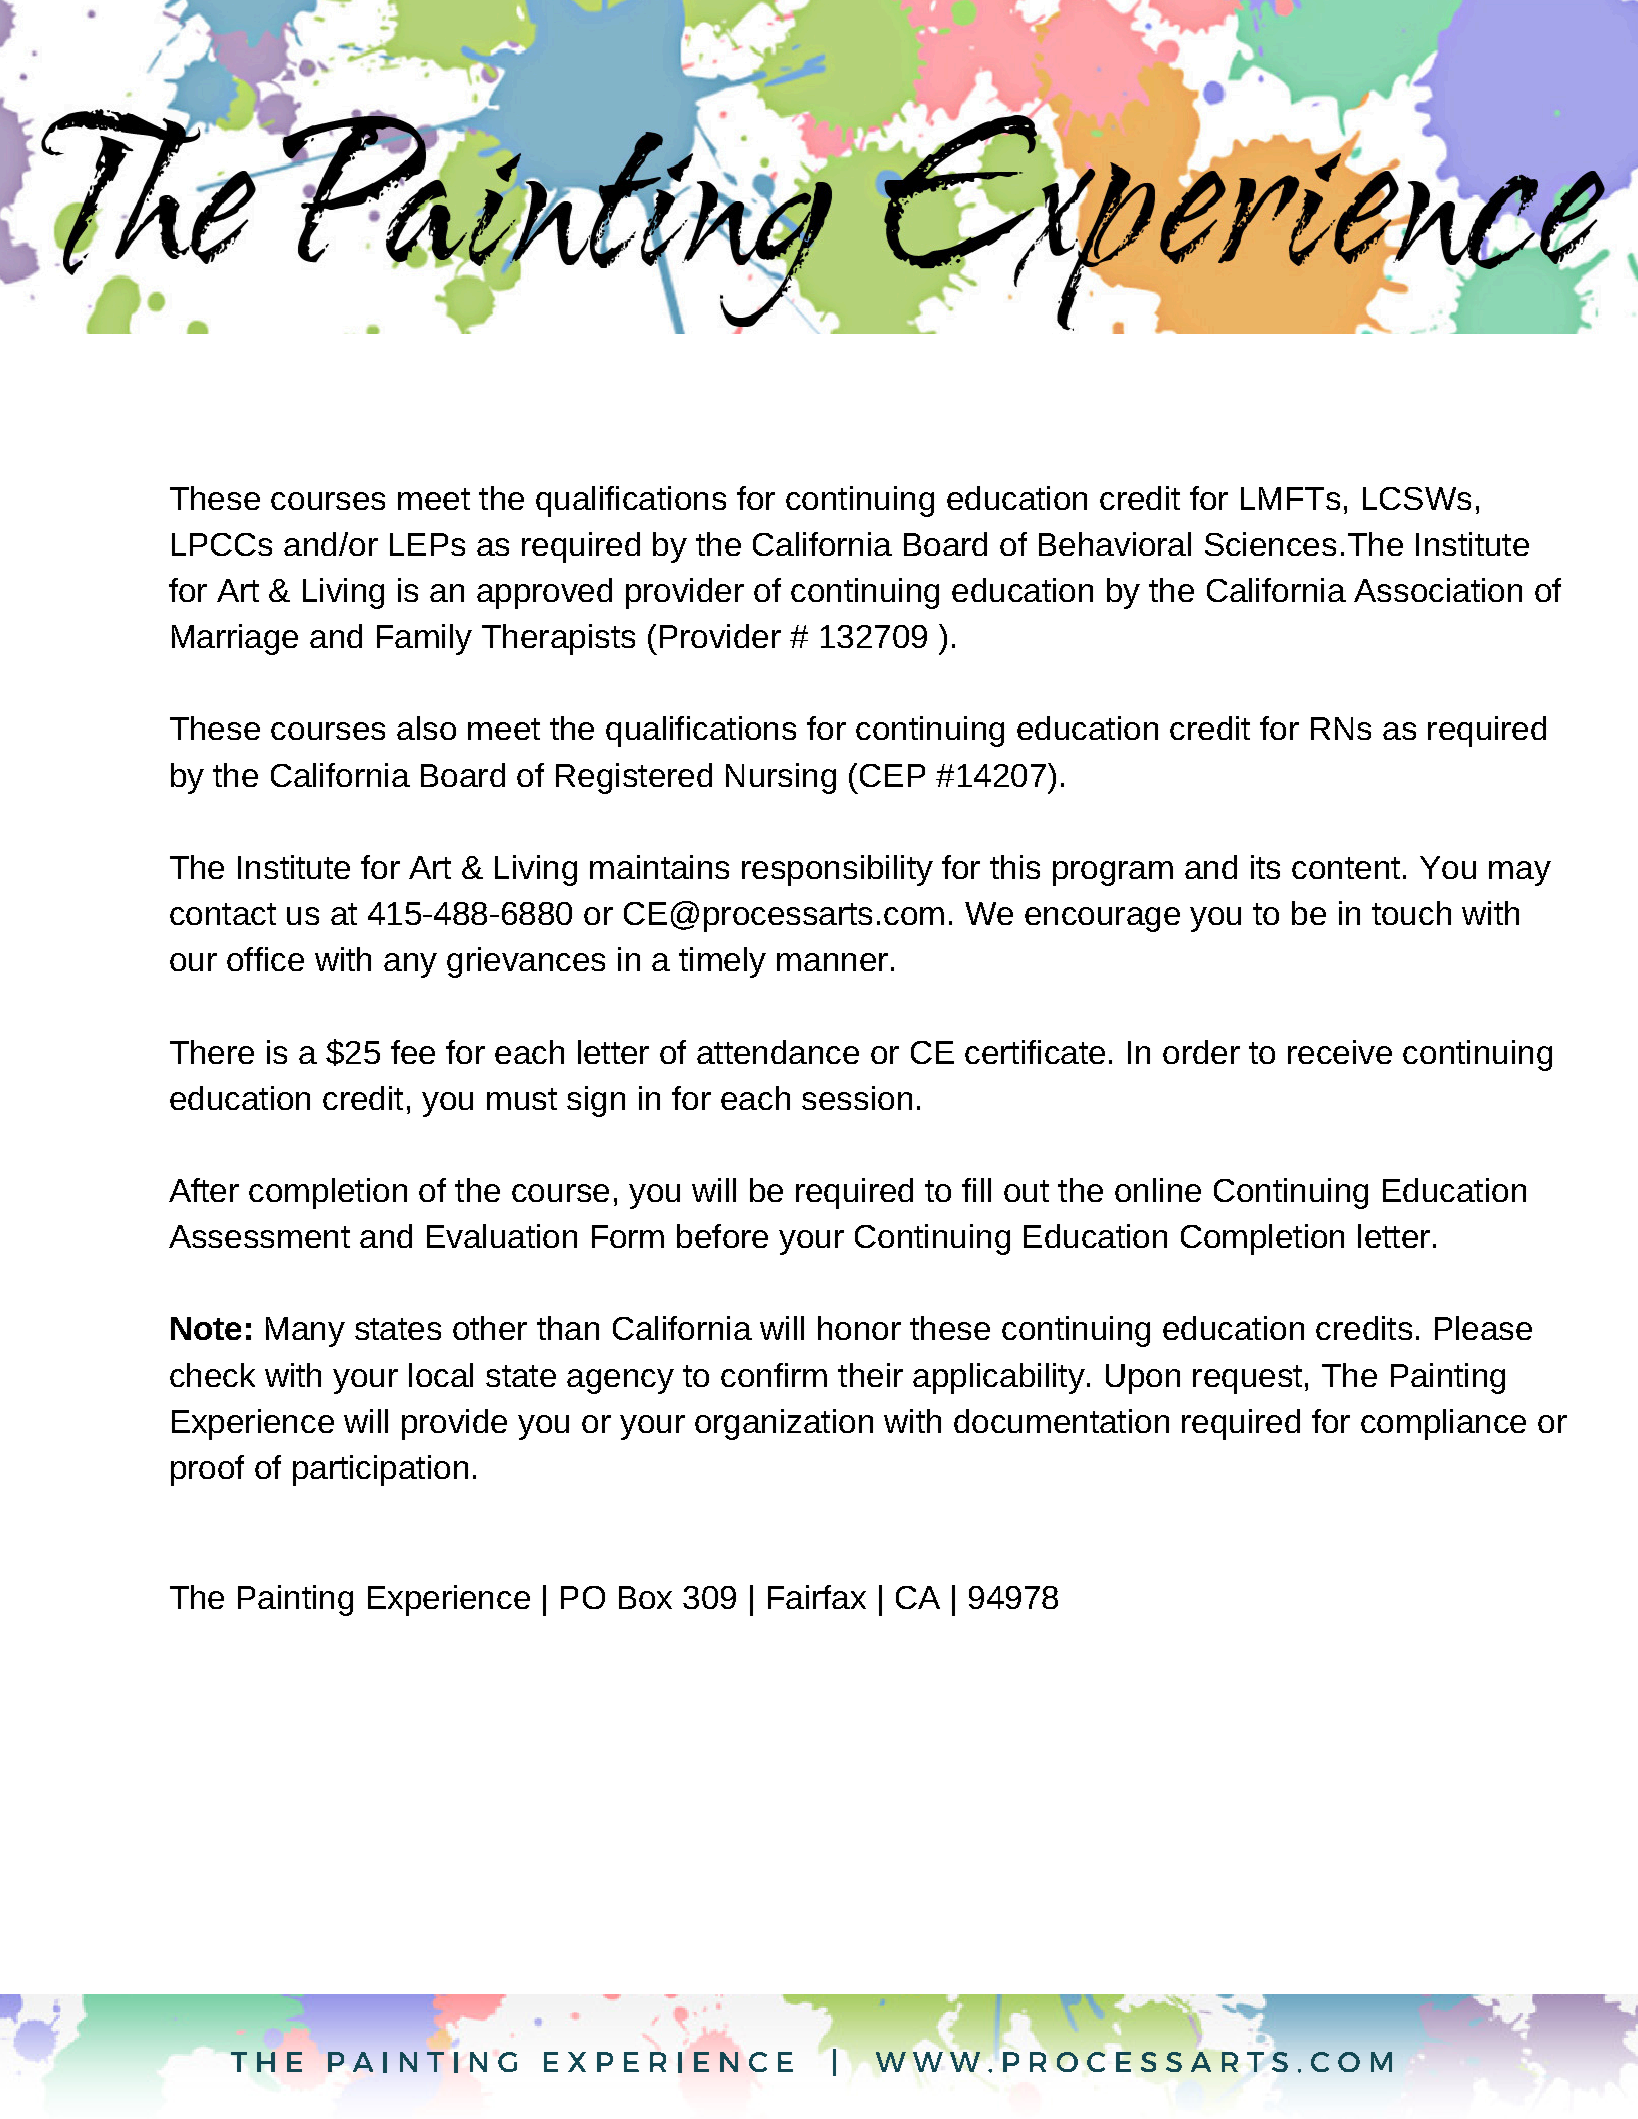 This screenshot has height=2119, width=1638. I want to click on session, so click(857, 1098).
